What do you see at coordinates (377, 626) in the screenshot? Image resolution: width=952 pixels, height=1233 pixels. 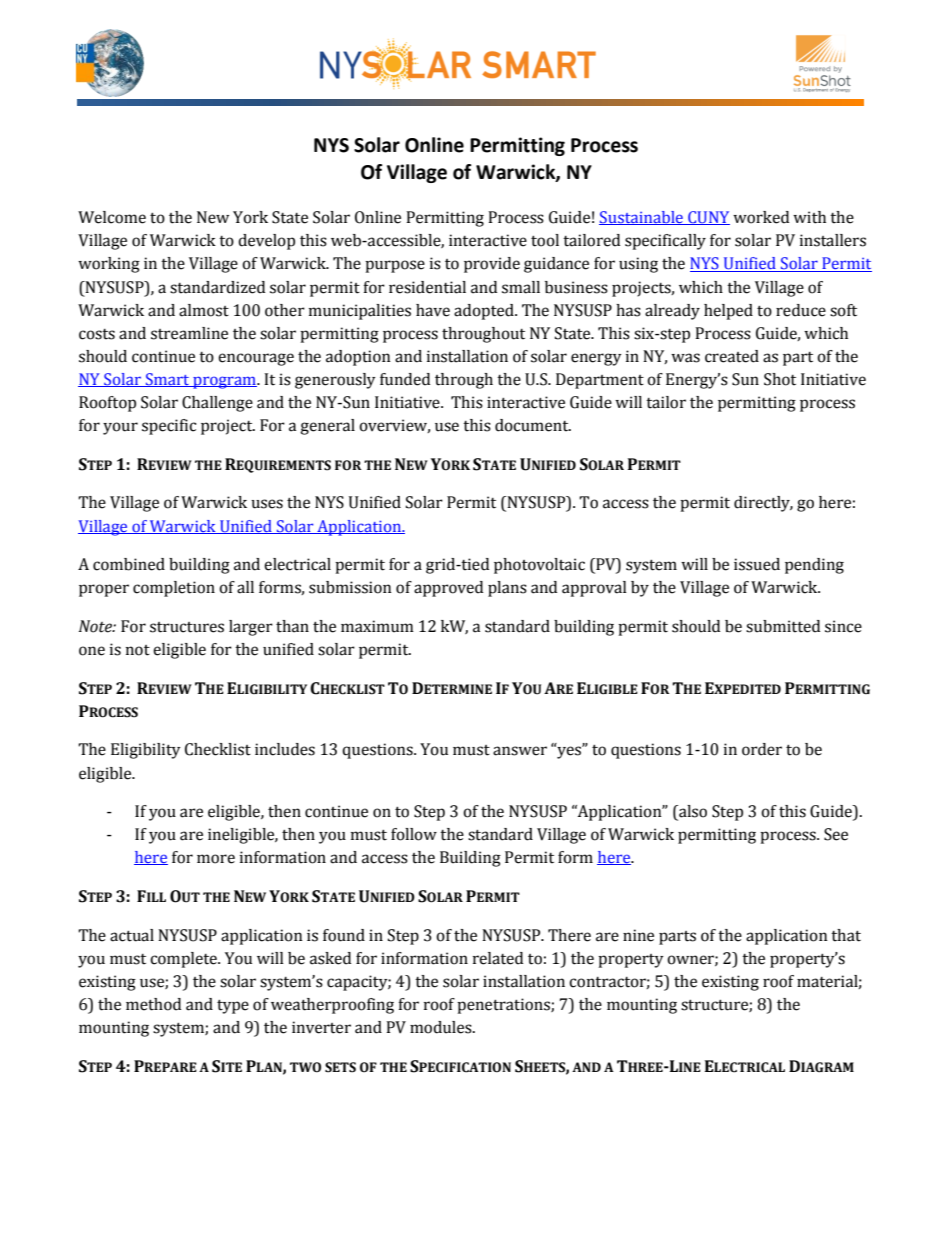 I see `maximum` at bounding box center [377, 626].
